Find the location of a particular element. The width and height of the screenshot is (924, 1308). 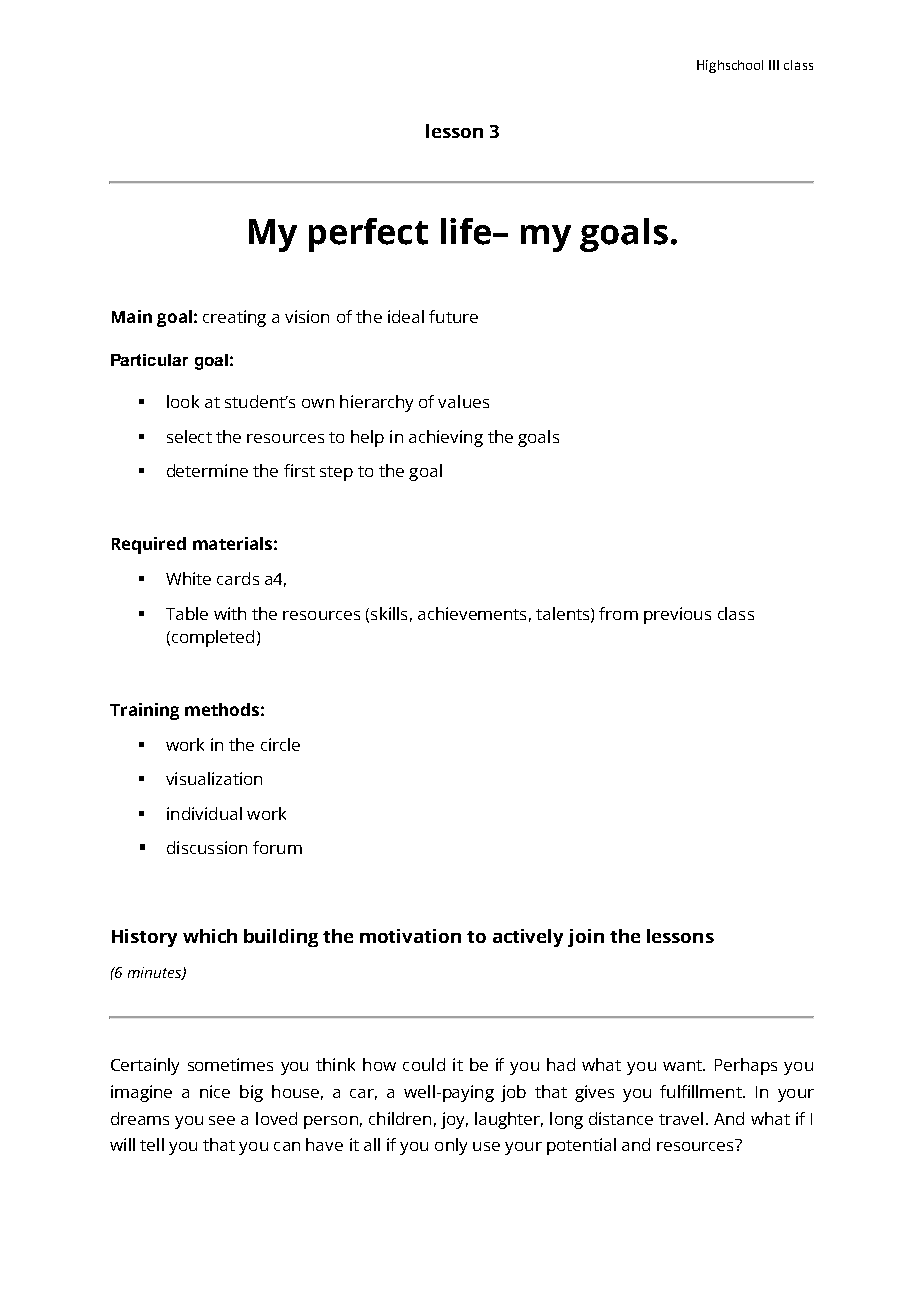

achieving is located at coordinates (446, 438).
